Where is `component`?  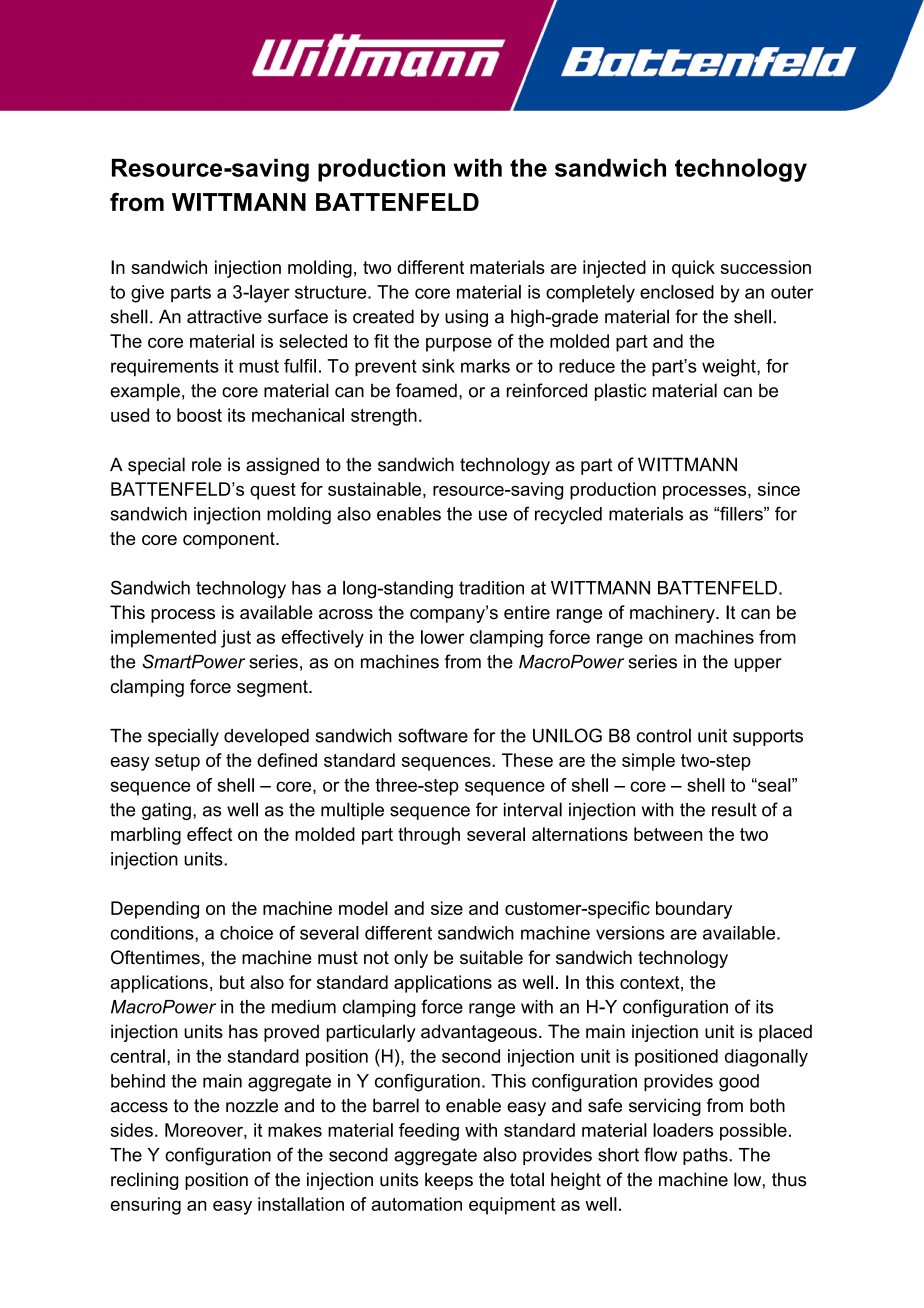 component is located at coordinates (230, 540).
